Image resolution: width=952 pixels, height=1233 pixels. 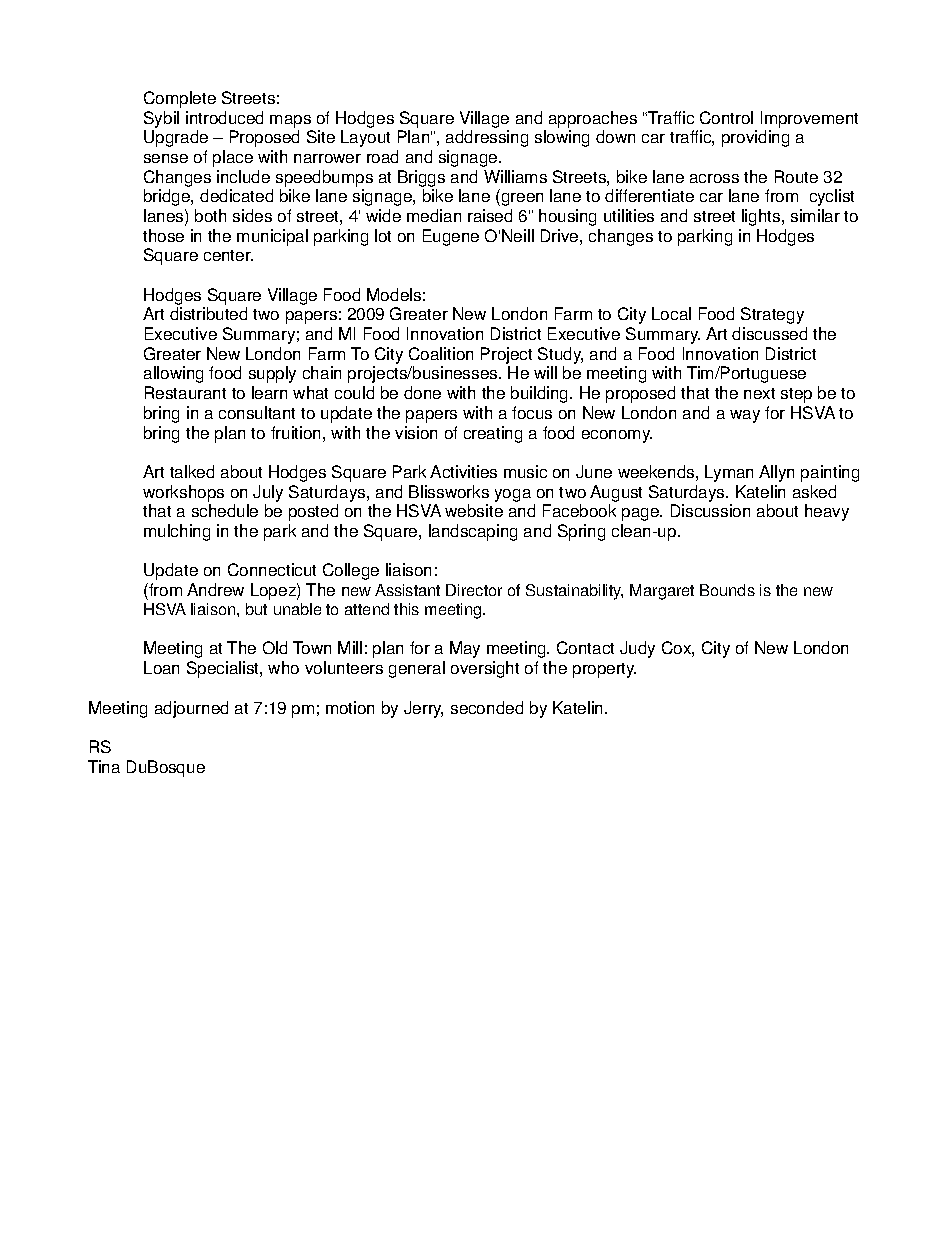 What do you see at coordinates (604, 670) in the image?
I see `property` at bounding box center [604, 670].
